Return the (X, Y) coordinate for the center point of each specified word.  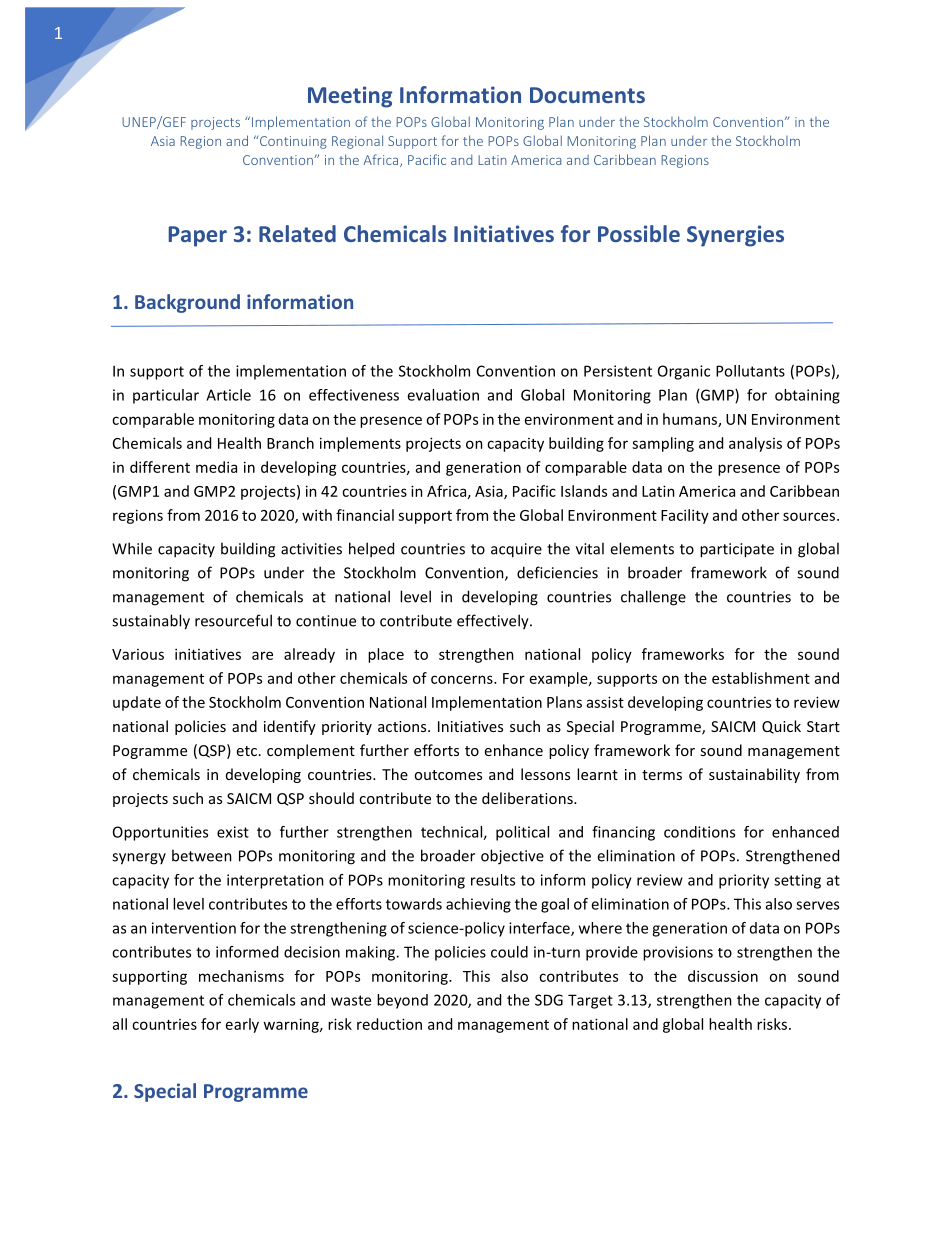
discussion (723, 976)
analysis (755, 444)
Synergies (735, 236)
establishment (761, 678)
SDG (549, 1000)
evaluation (443, 395)
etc (247, 751)
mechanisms (241, 976)
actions (403, 726)
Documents (587, 95)
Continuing (292, 142)
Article (228, 395)
